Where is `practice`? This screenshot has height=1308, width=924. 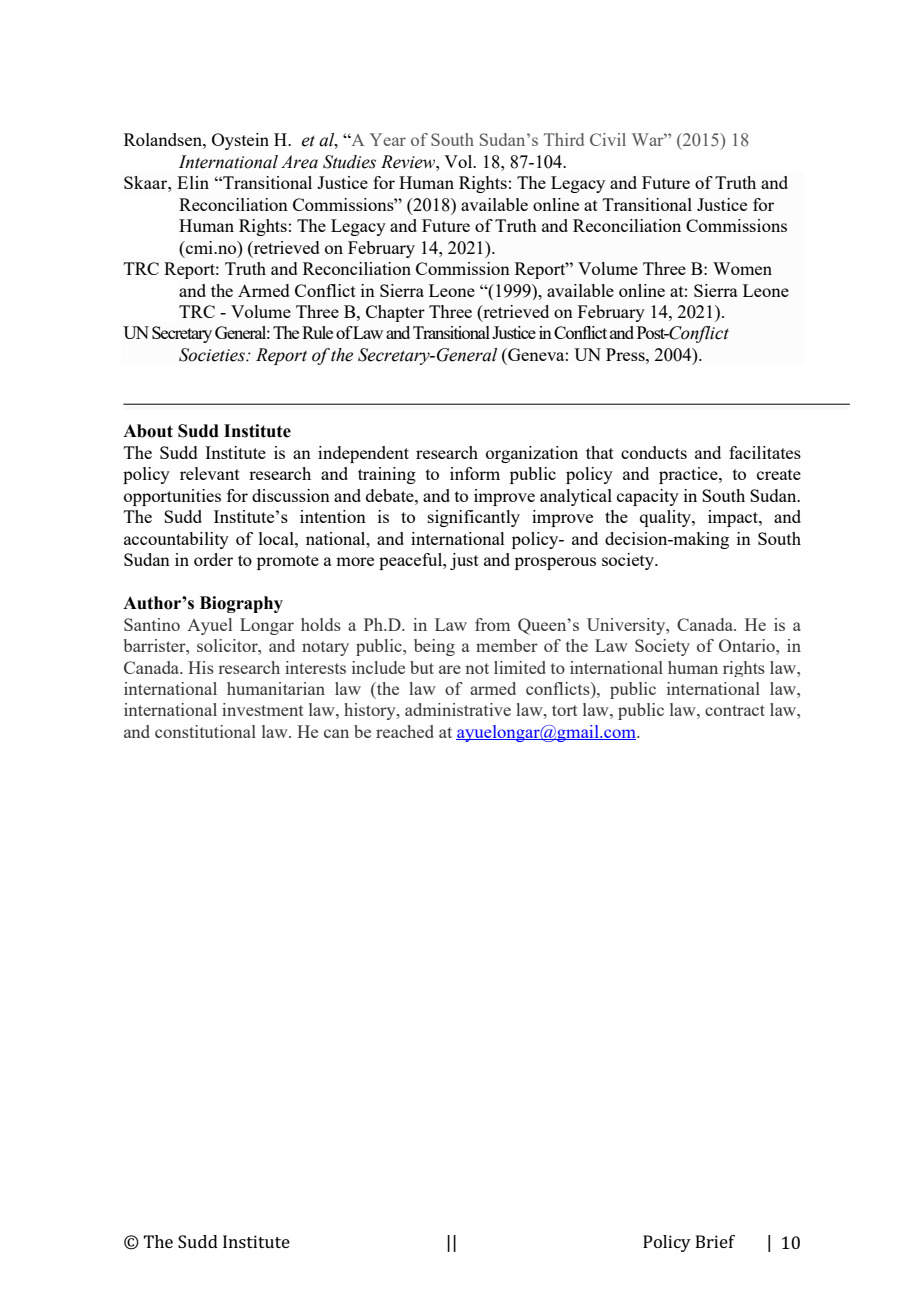
practice is located at coordinates (689, 475).
